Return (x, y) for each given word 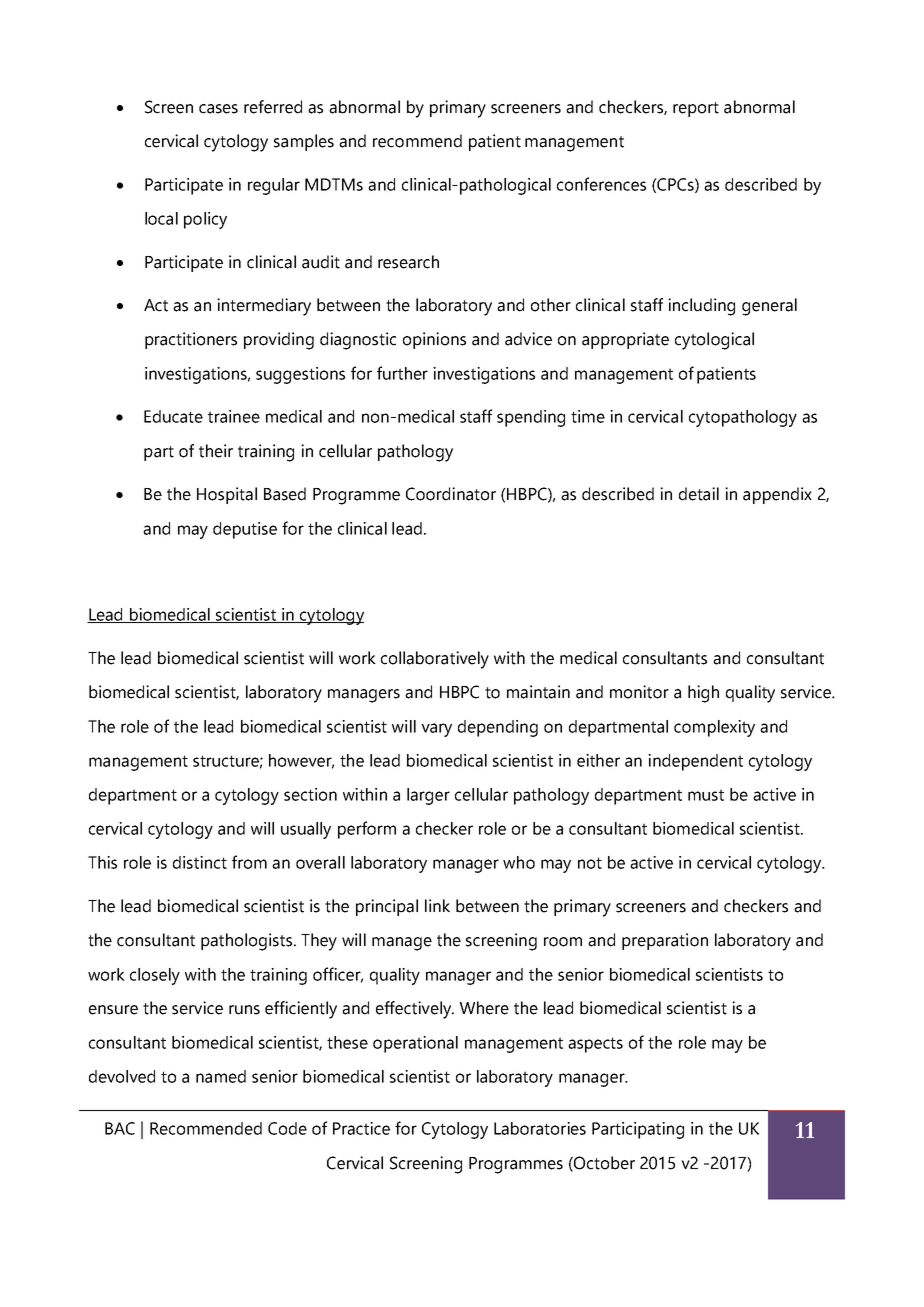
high (703, 694)
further (402, 373)
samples (304, 142)
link (437, 905)
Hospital (227, 495)
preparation (665, 941)
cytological (714, 341)
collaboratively (435, 660)
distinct (200, 862)
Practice (361, 1128)
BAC (120, 1128)
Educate (173, 416)
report (696, 109)
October (603, 1163)
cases (218, 109)
